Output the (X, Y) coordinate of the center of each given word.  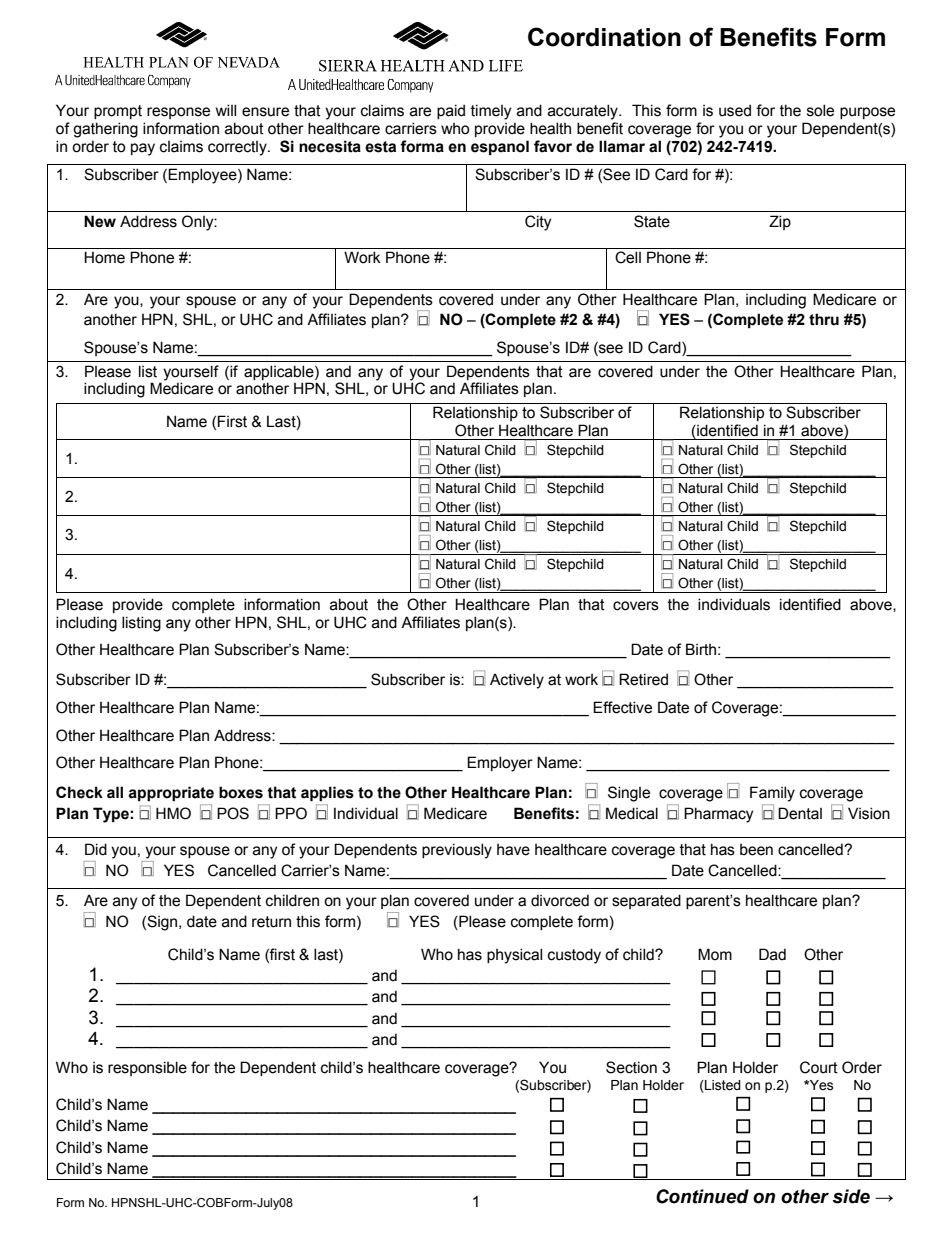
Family (772, 794)
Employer (500, 764)
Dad (772, 954)
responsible (147, 1068)
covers (636, 606)
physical (514, 956)
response (178, 113)
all (115, 792)
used (735, 110)
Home (104, 257)
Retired (643, 679)
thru (824, 319)
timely (491, 112)
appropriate (171, 794)
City (538, 223)
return (271, 922)
